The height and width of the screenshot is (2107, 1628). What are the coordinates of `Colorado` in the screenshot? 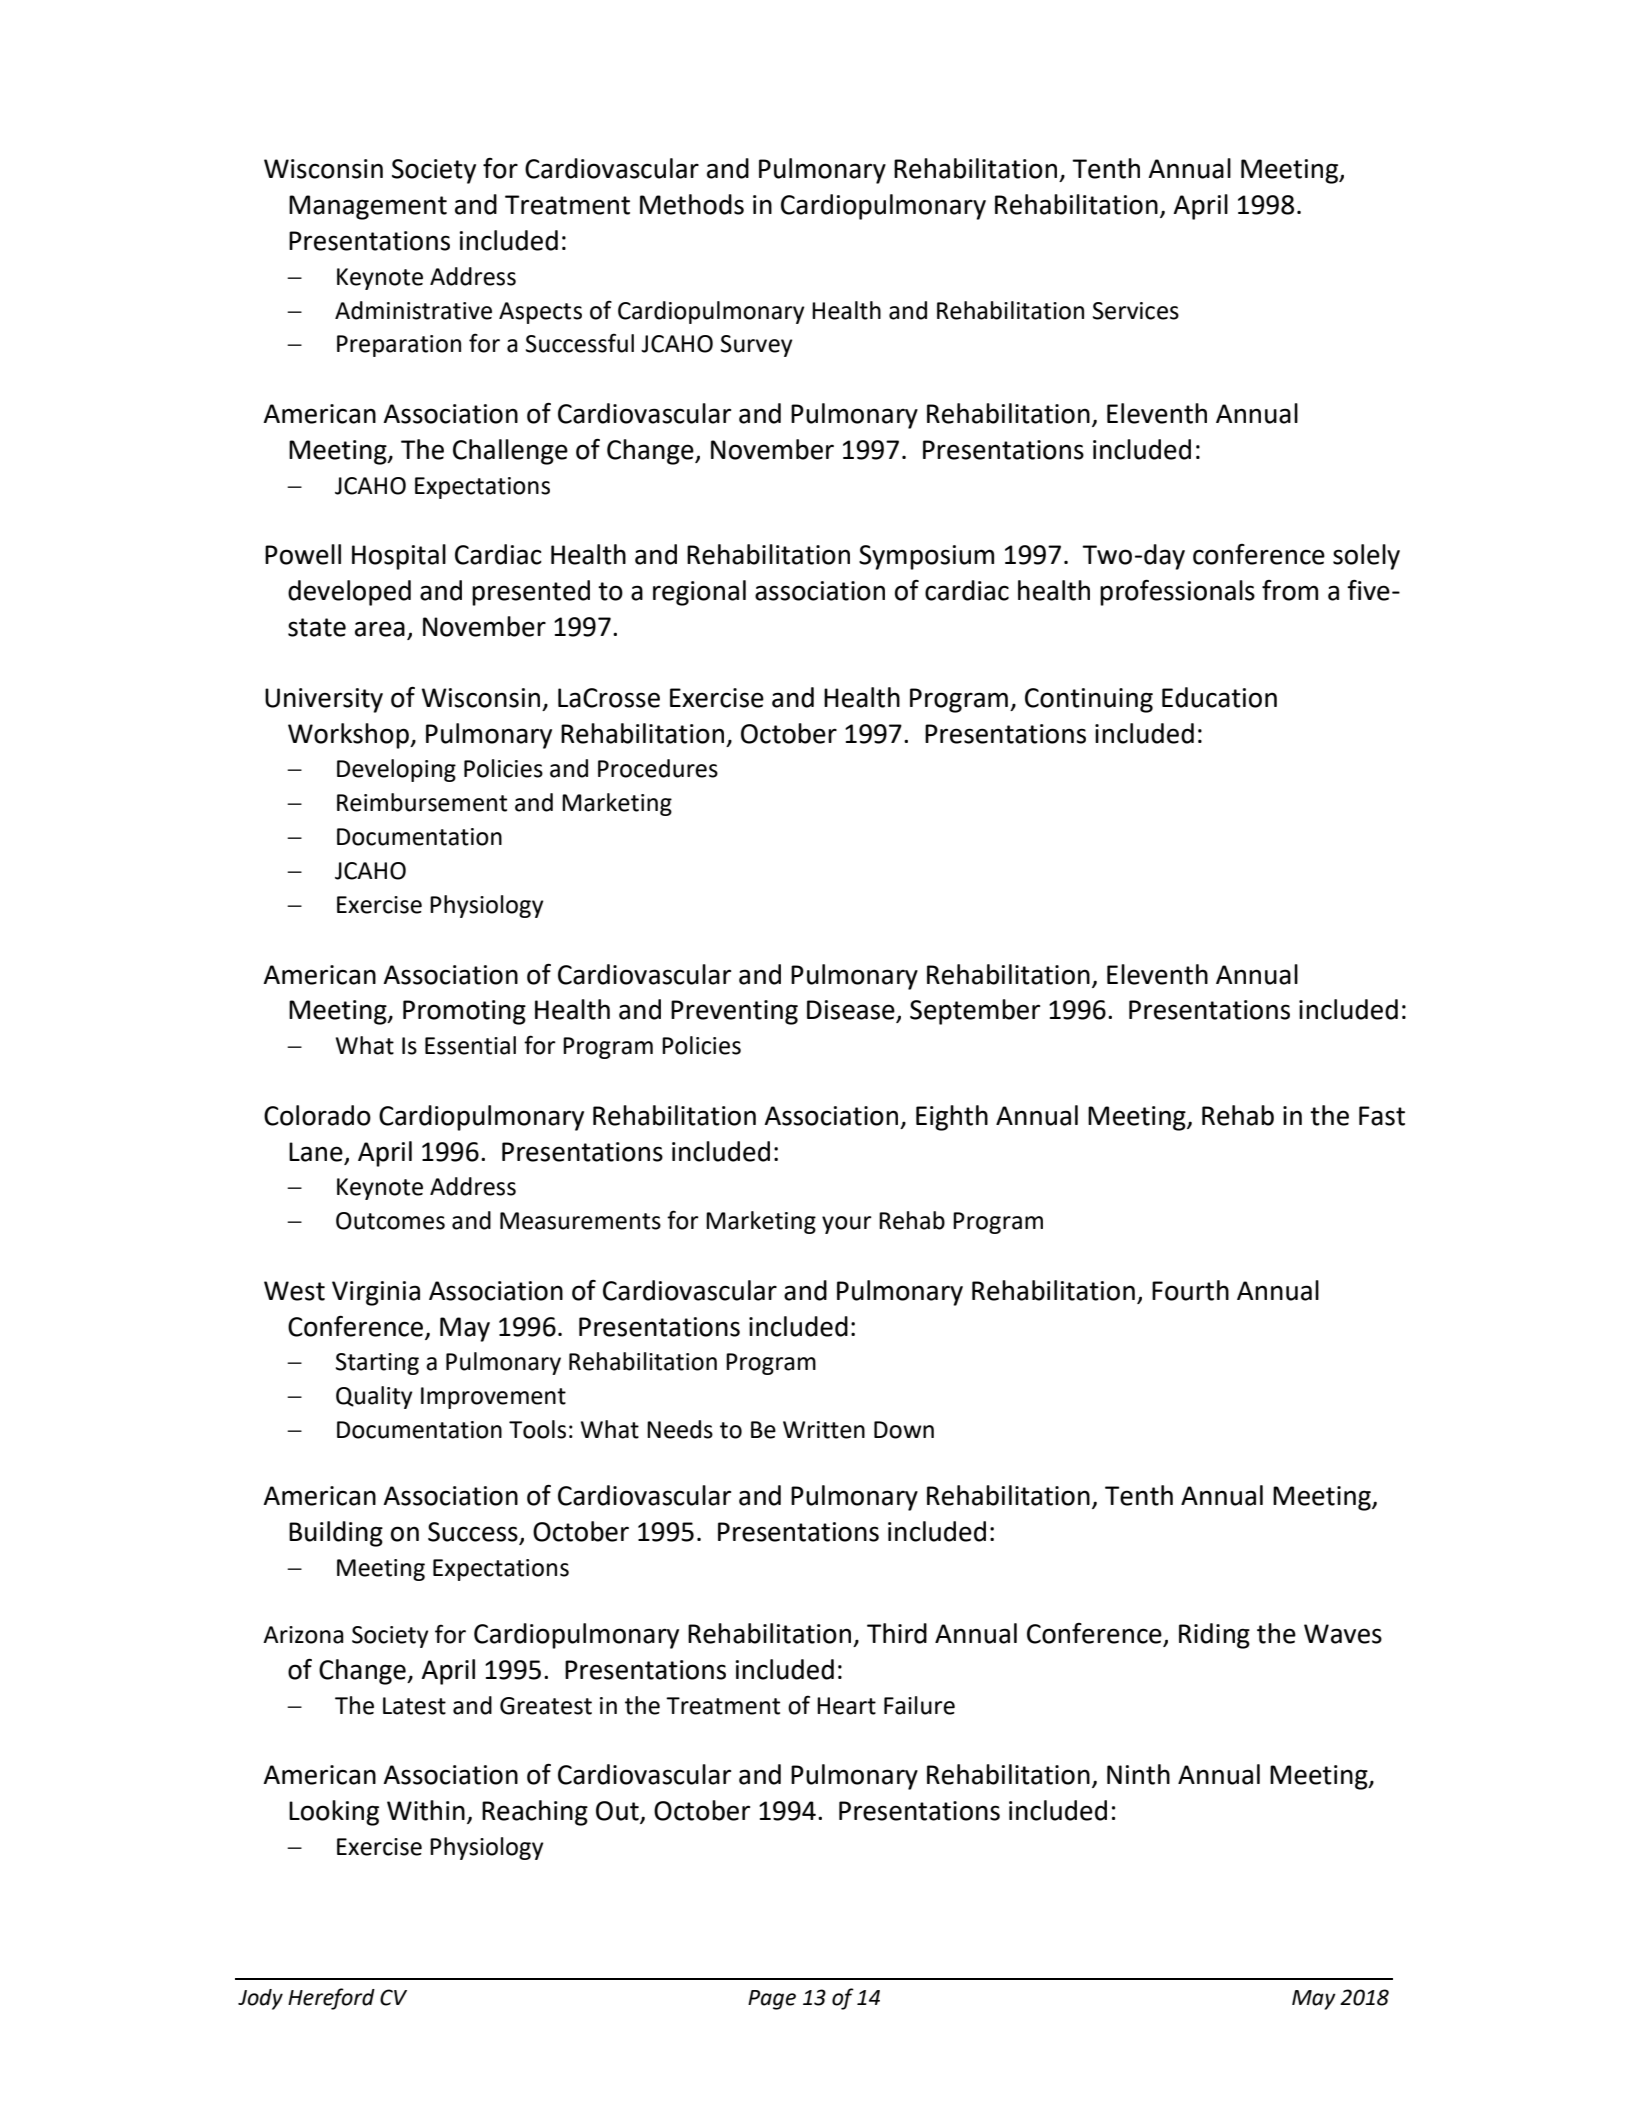 It's located at (317, 1115).
